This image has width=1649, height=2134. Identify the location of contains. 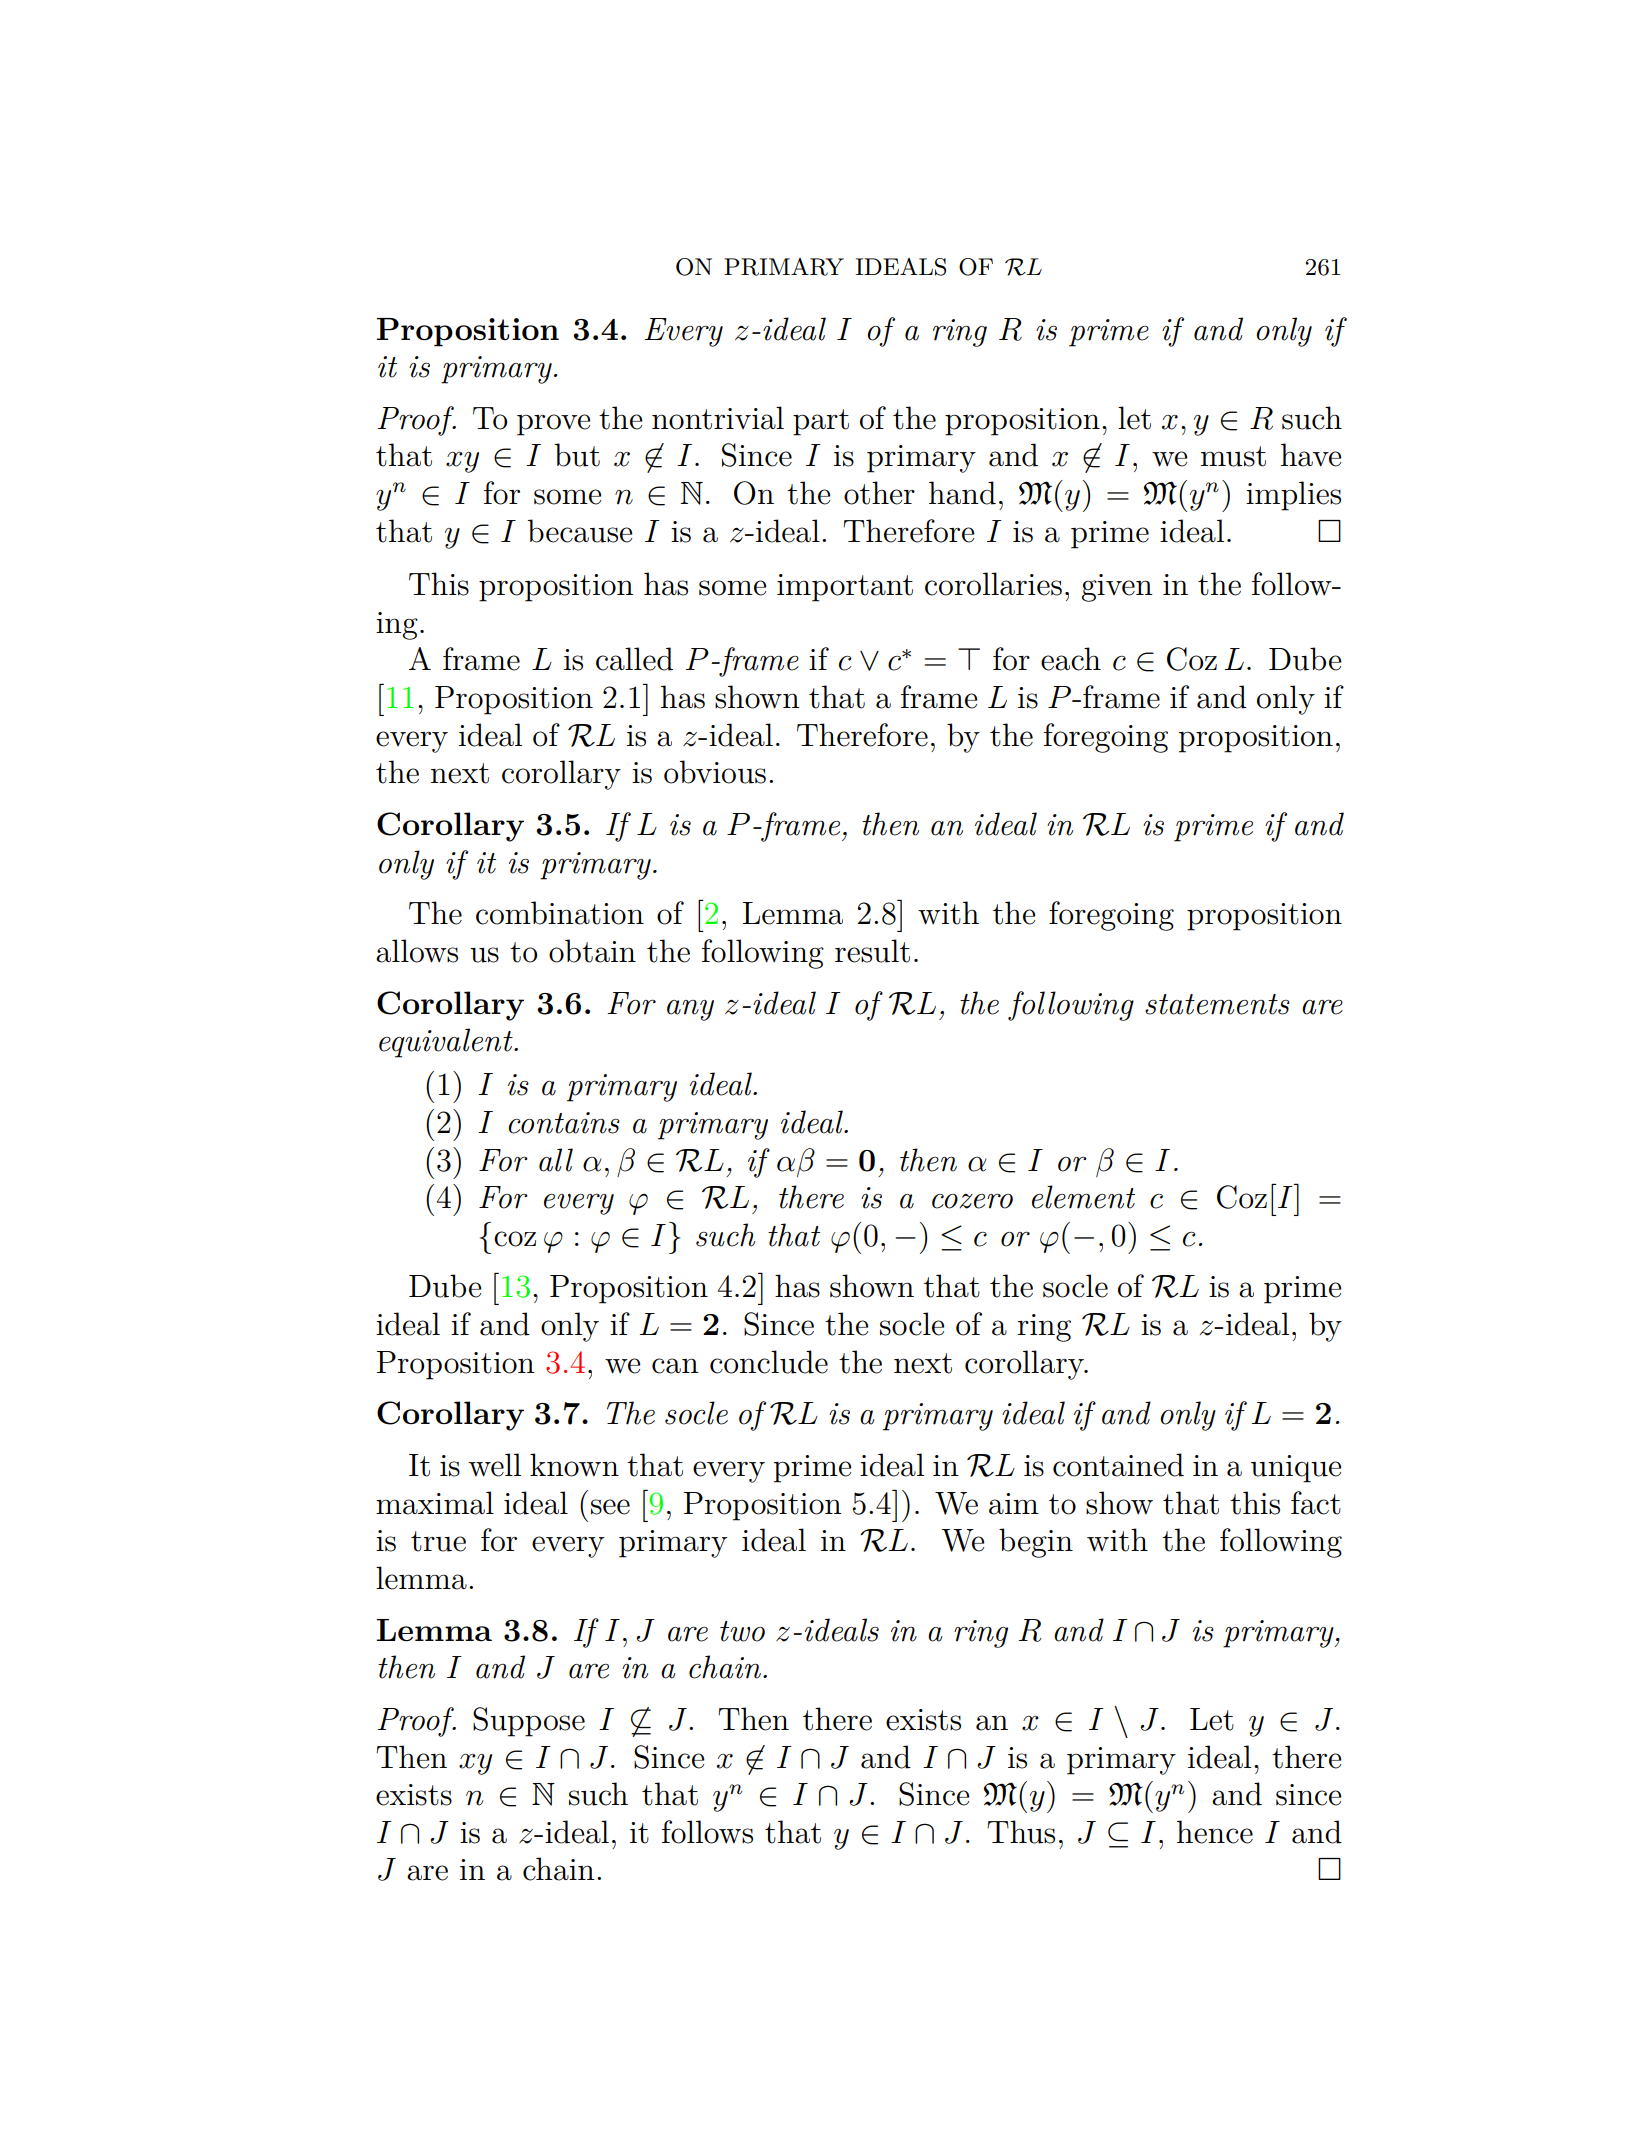
(564, 1123).
